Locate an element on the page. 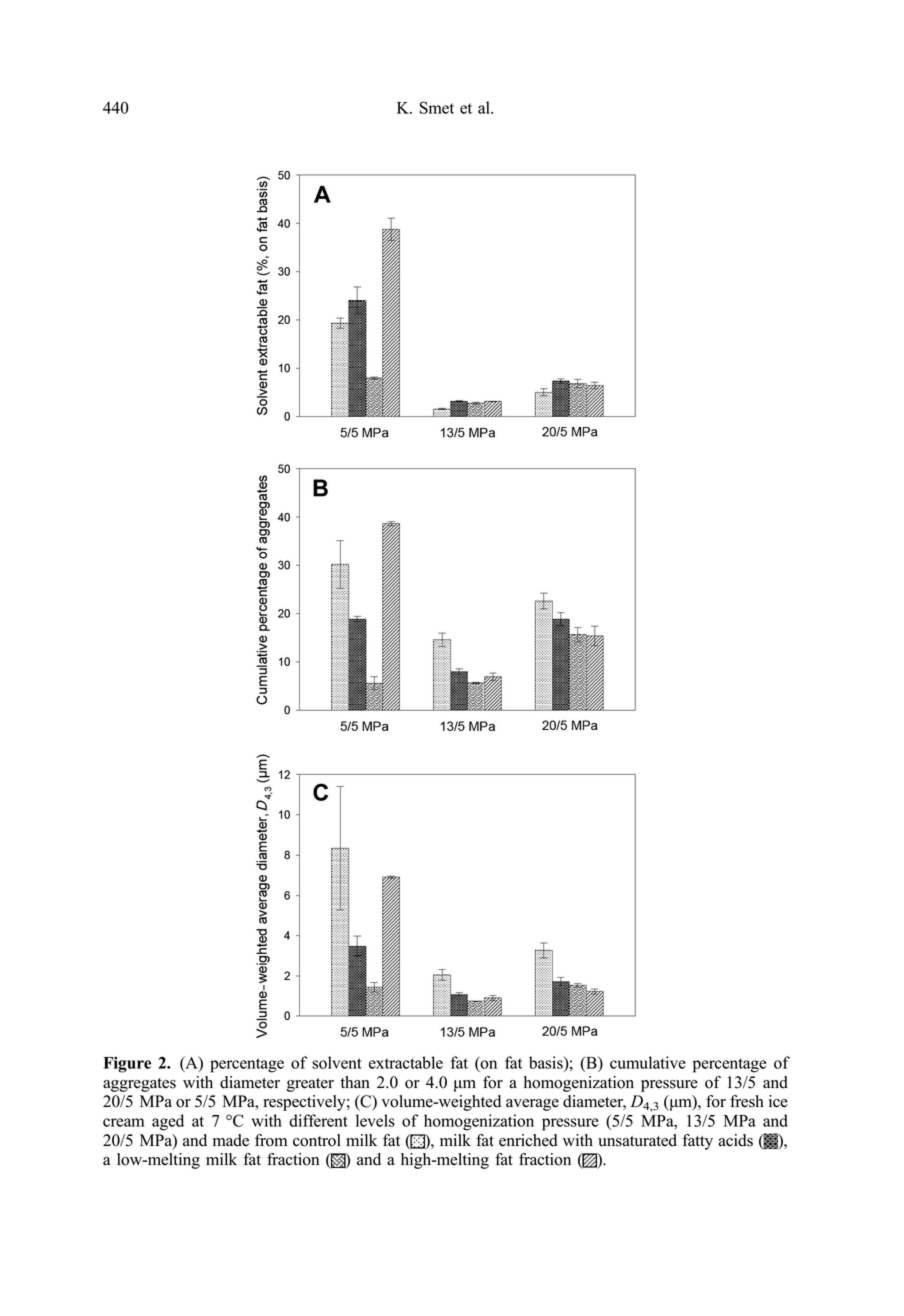 This image has height=1316, width=904. extractable is located at coordinates (406, 1062).
